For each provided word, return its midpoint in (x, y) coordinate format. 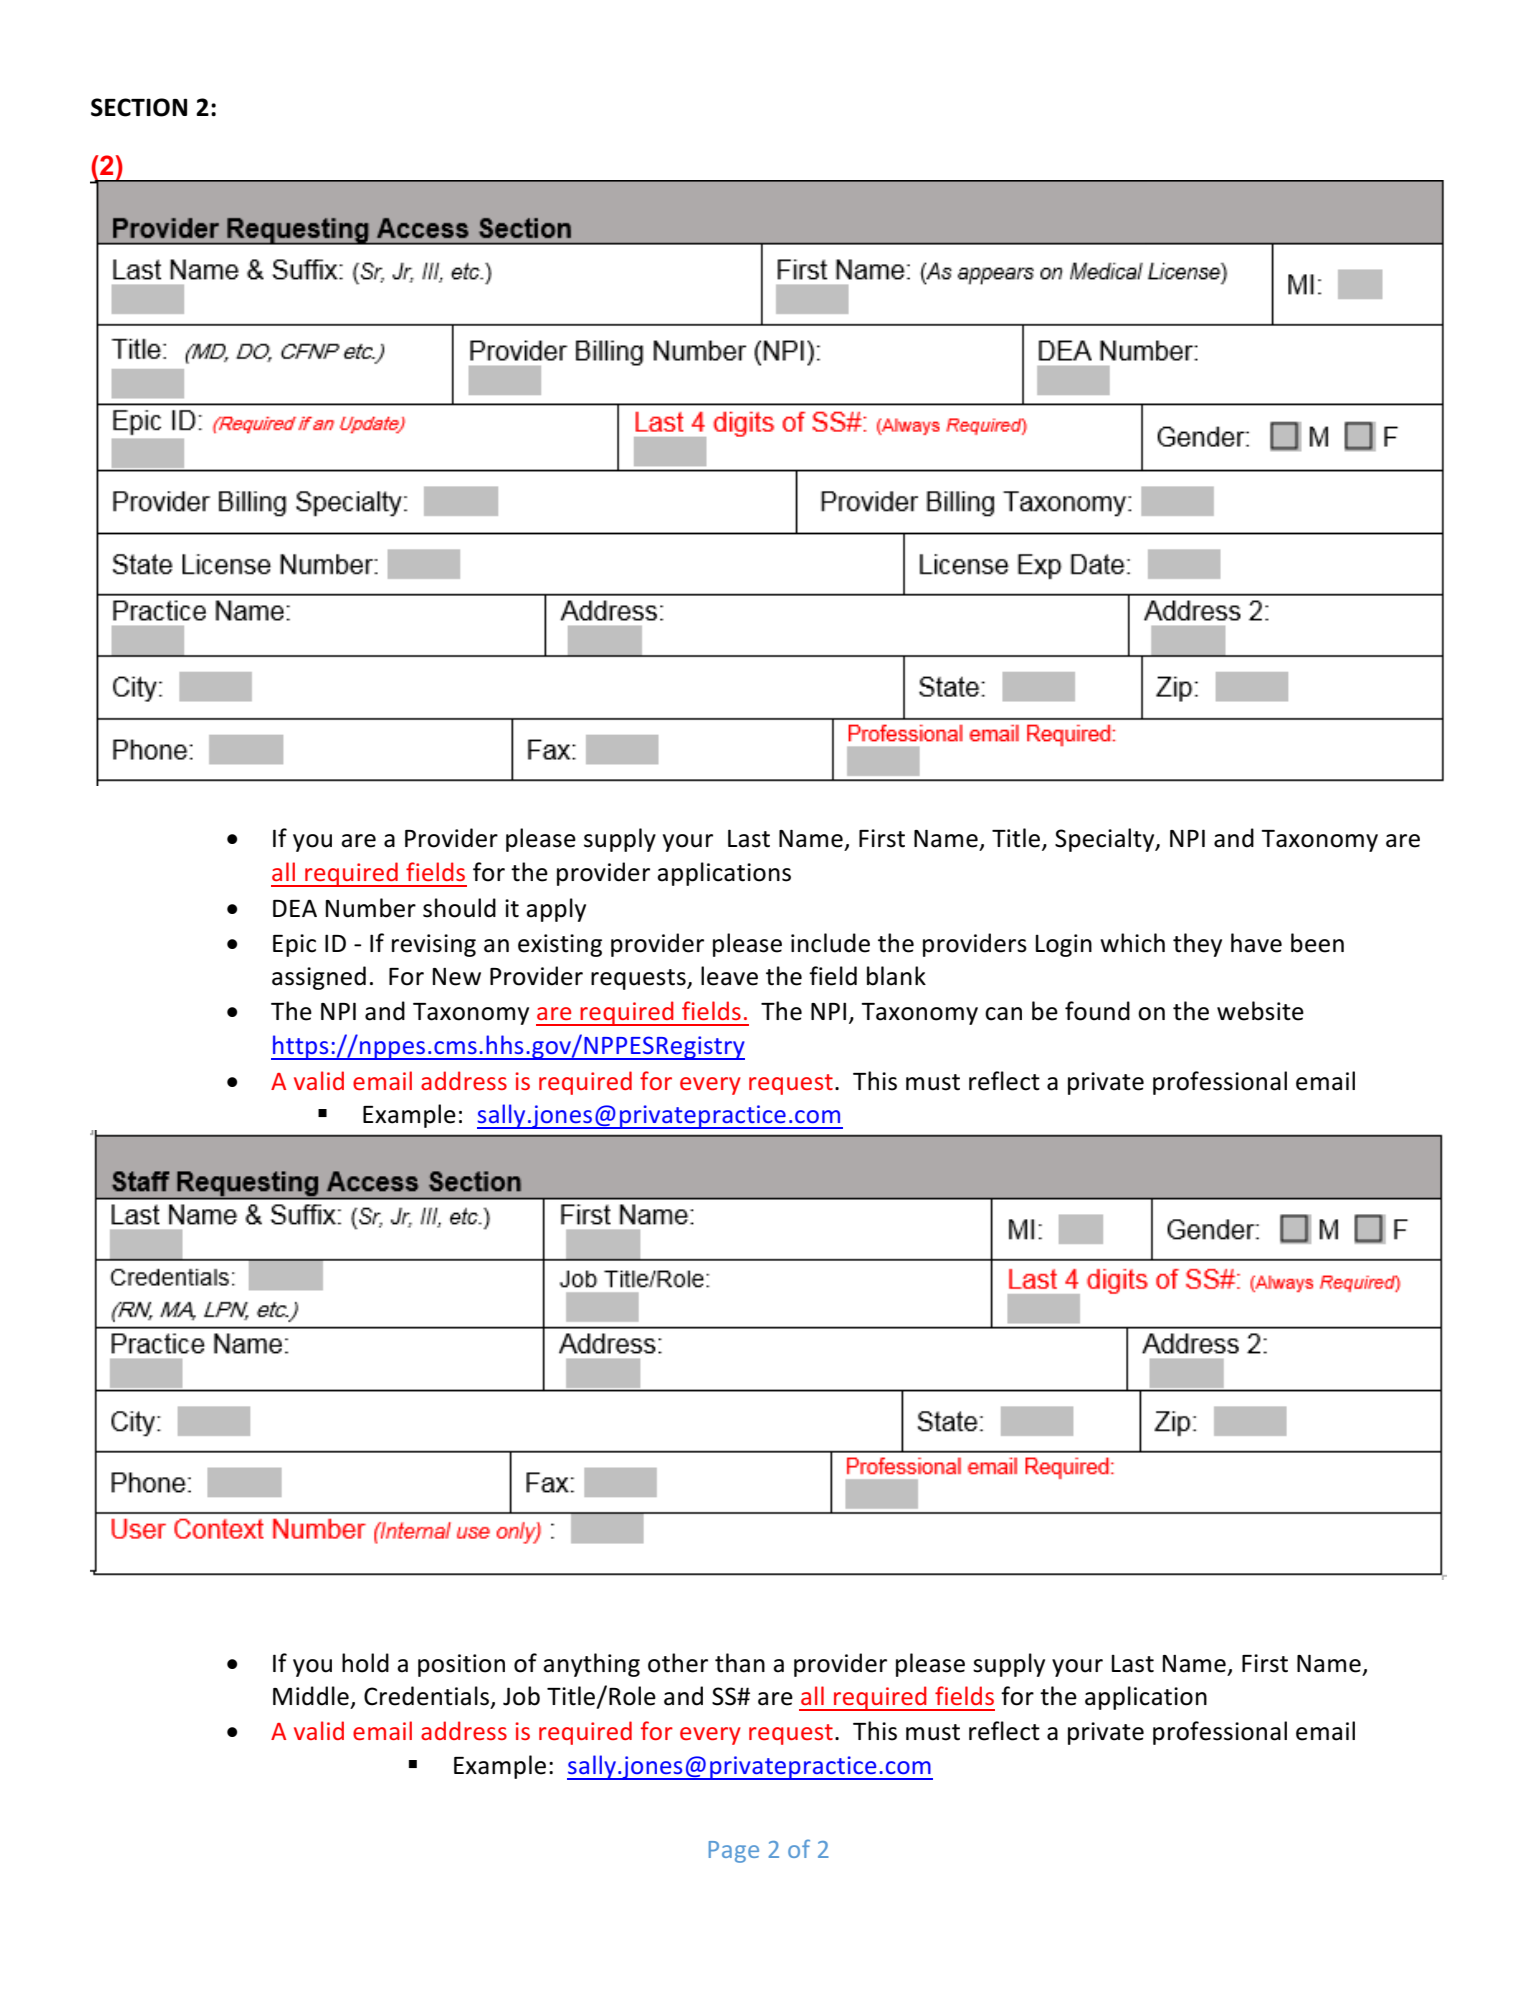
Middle (311, 1696)
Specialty (1106, 840)
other (678, 1663)
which (1132, 943)
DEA (295, 908)
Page (734, 1852)
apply (556, 910)
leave (729, 976)
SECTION (139, 107)
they (1197, 945)
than (740, 1663)
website (1260, 1011)
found (1097, 1011)
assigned (319, 978)
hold (365, 1663)
